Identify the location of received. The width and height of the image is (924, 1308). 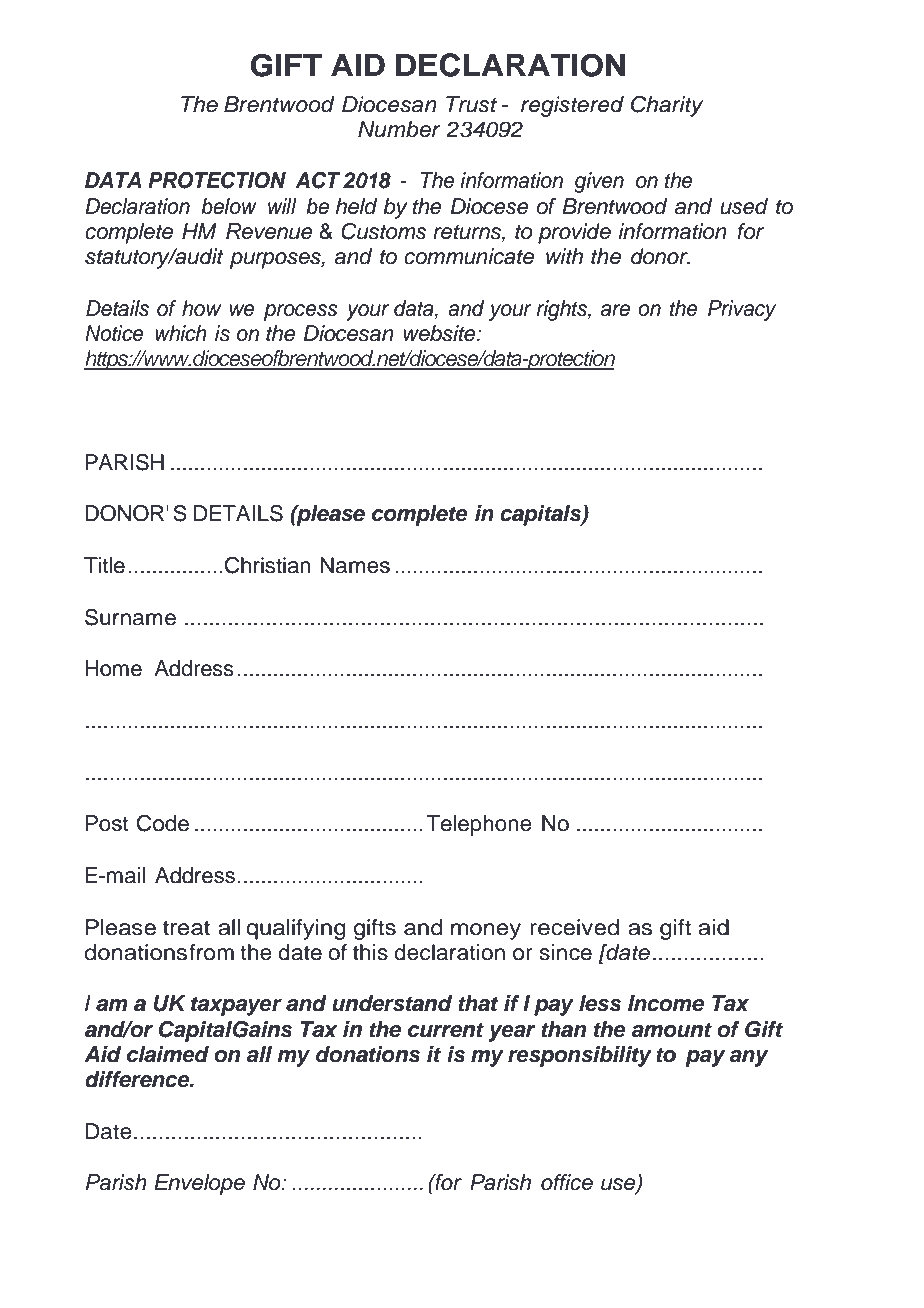
(574, 927).
